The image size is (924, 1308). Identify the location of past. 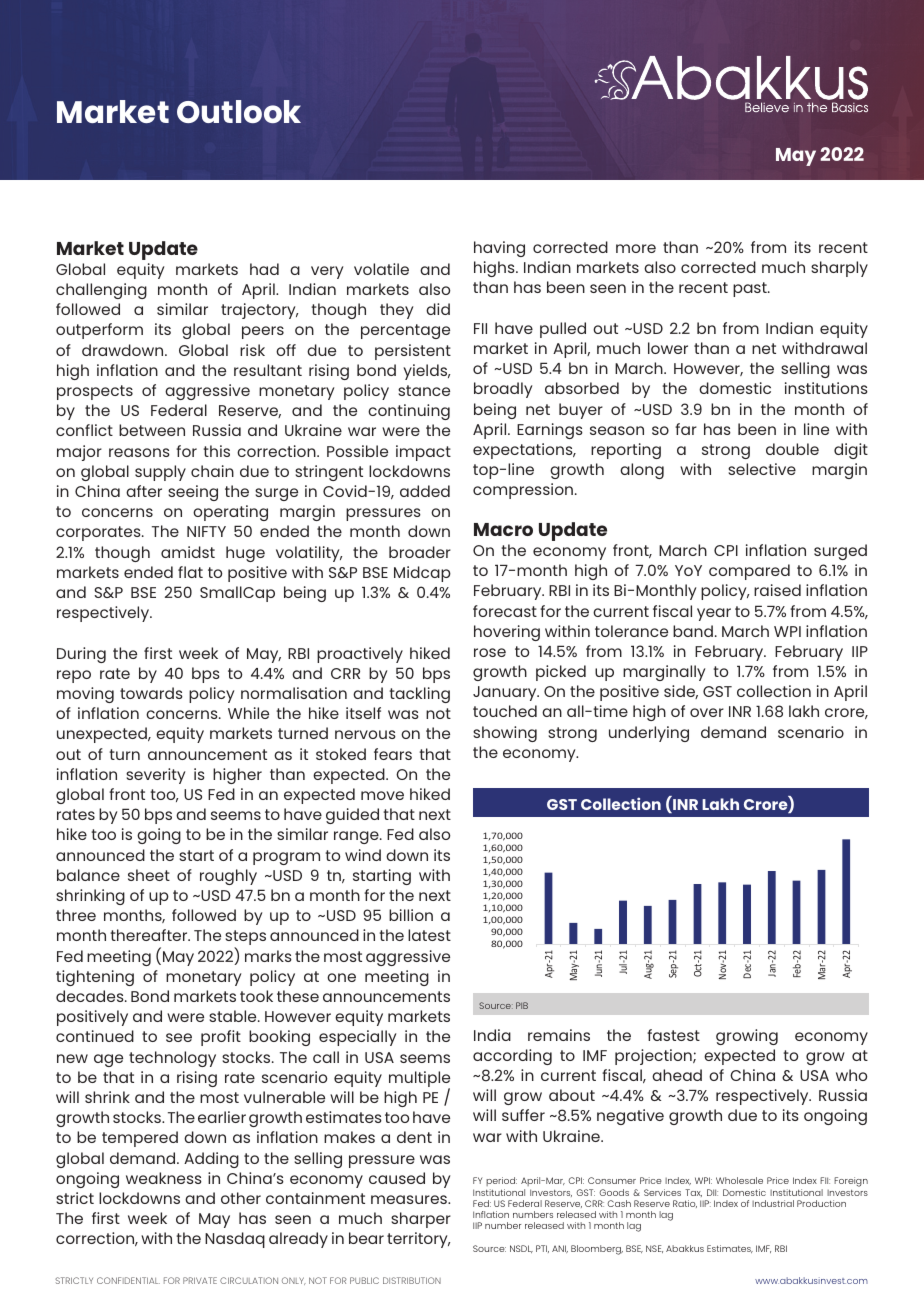
(751, 289).
